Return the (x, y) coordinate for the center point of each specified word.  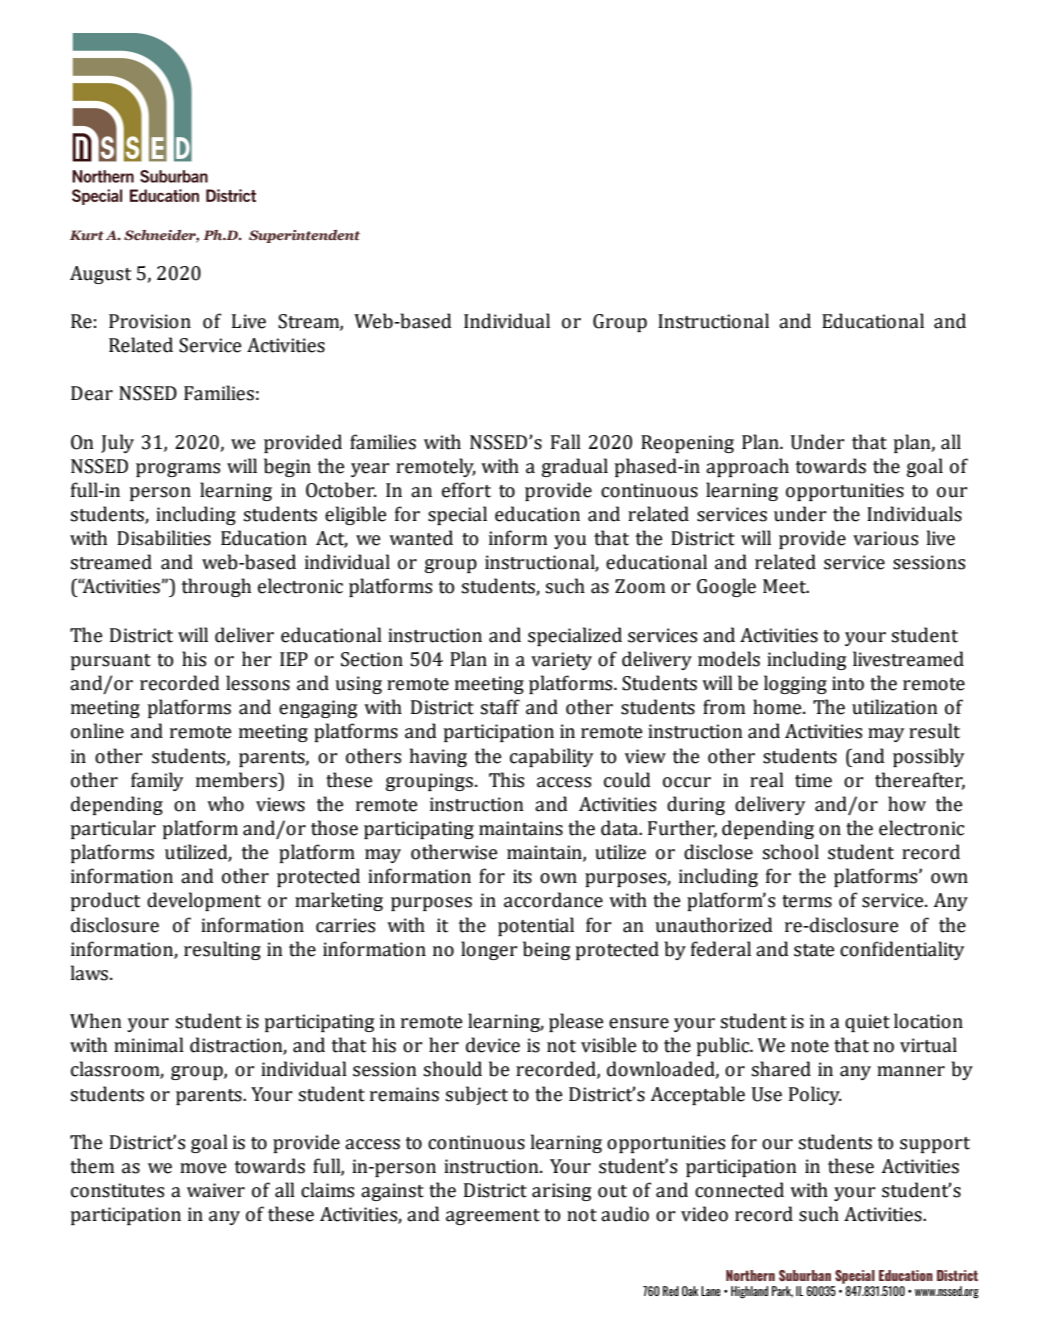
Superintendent (304, 236)
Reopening (687, 444)
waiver (216, 1190)
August (100, 275)
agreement (493, 1217)
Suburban (805, 1275)
